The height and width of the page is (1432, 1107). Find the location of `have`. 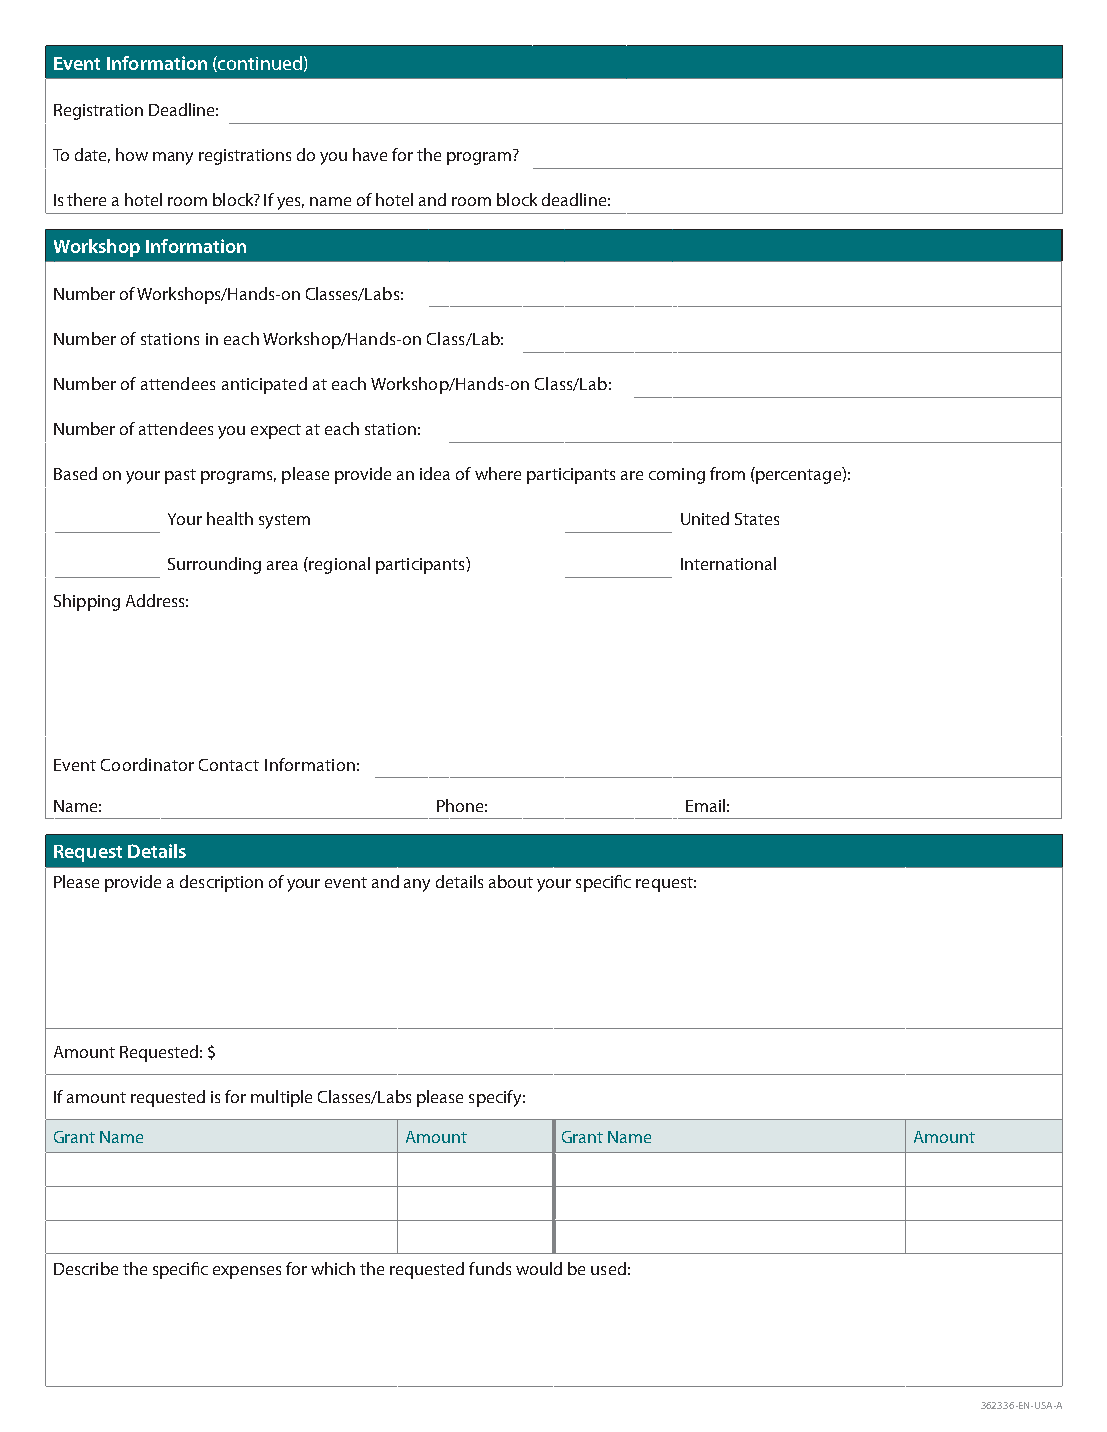

have is located at coordinates (370, 154).
